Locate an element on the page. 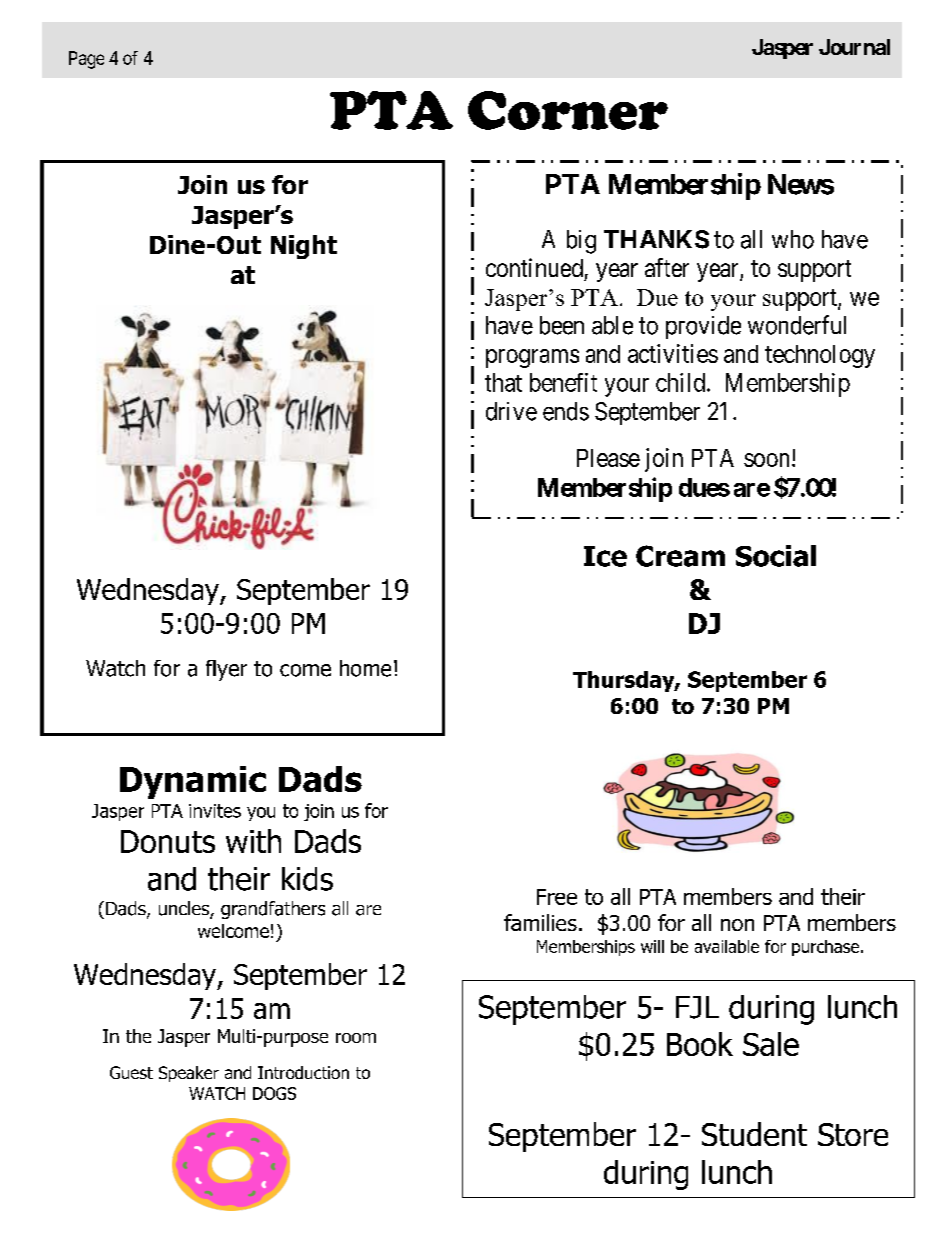 This document has height=1233, width=952. room is located at coordinates (356, 1038).
